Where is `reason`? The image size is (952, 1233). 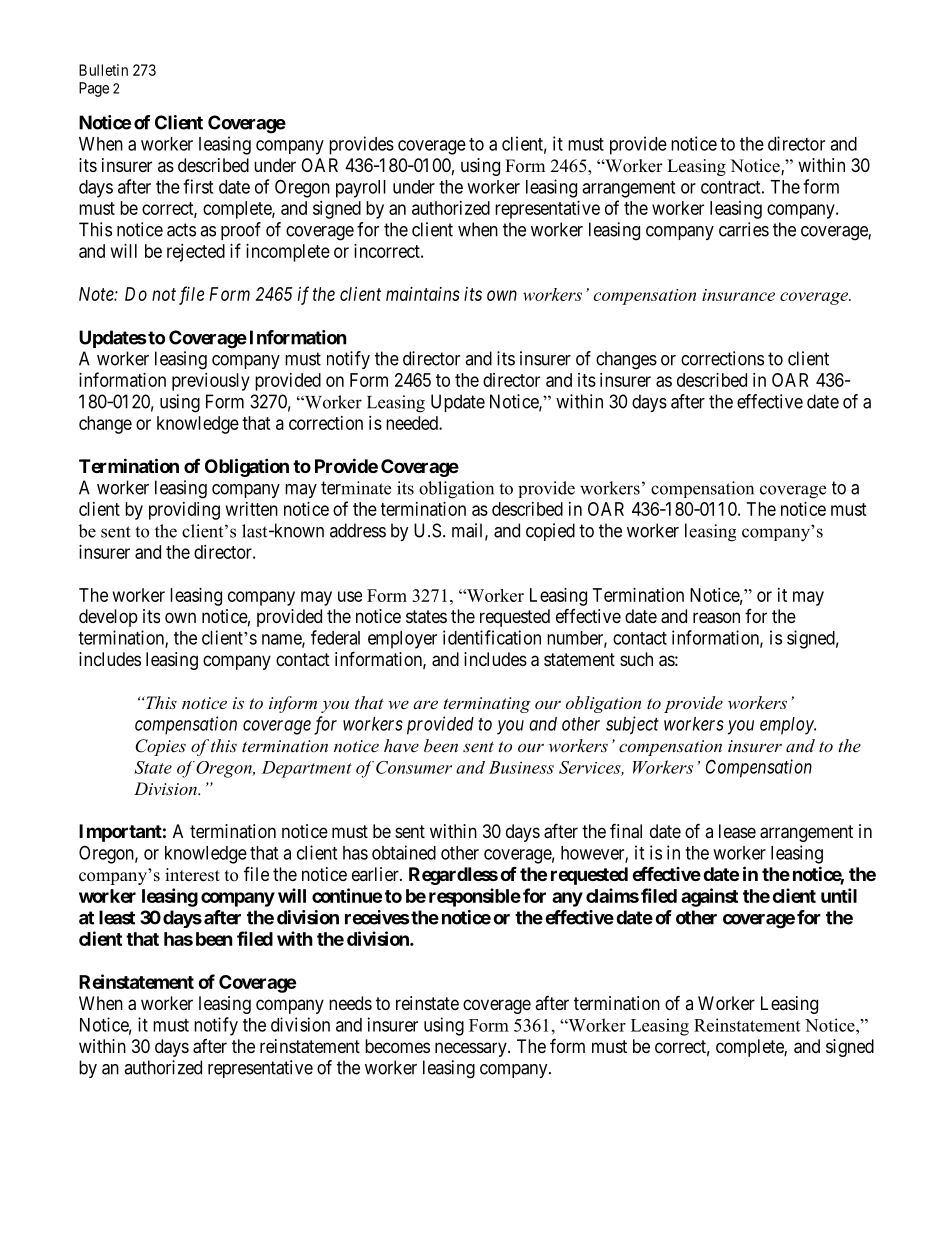 reason is located at coordinates (716, 618).
